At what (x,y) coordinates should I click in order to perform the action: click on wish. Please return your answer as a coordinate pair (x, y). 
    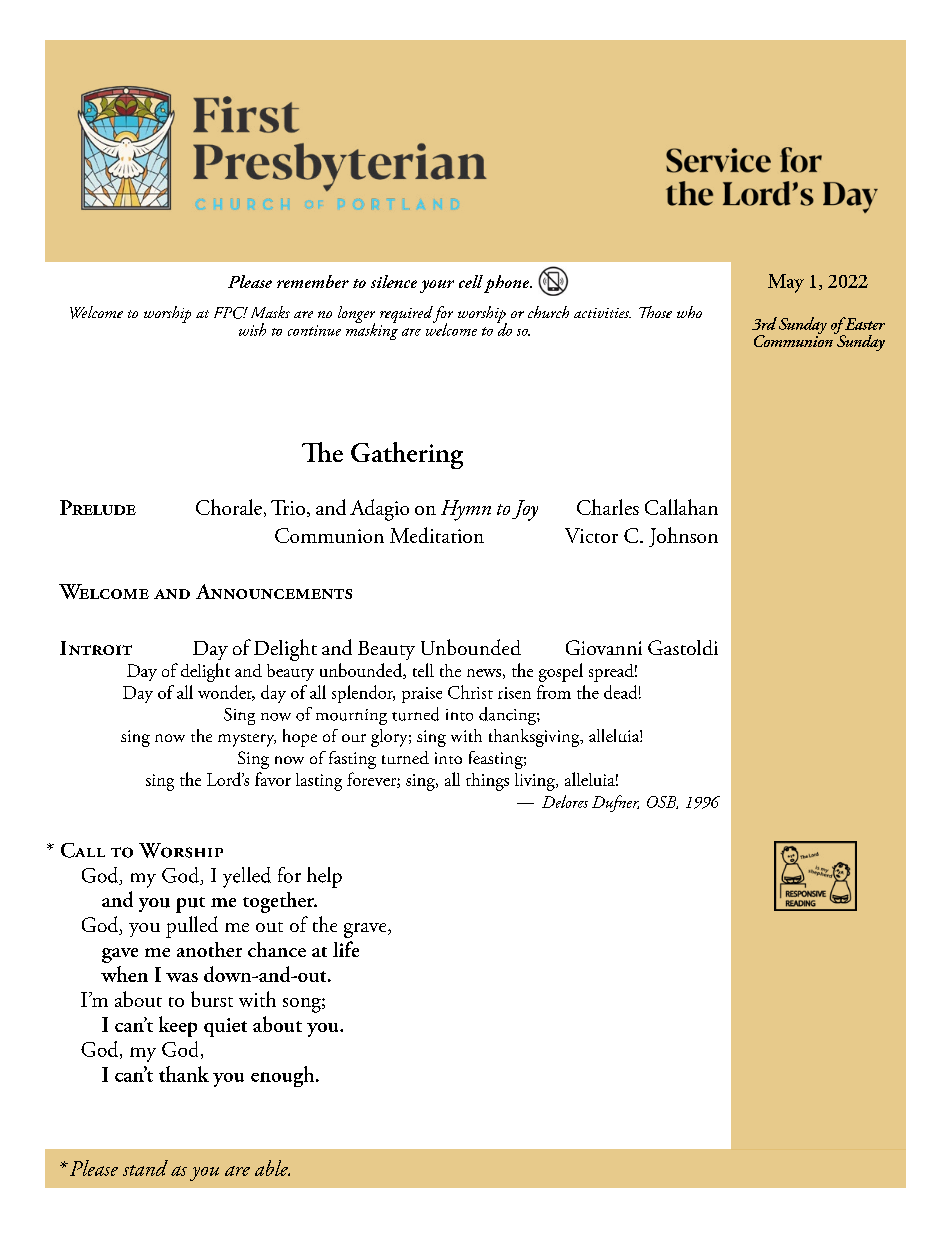
    Looking at the image, I should click on (252, 329).
